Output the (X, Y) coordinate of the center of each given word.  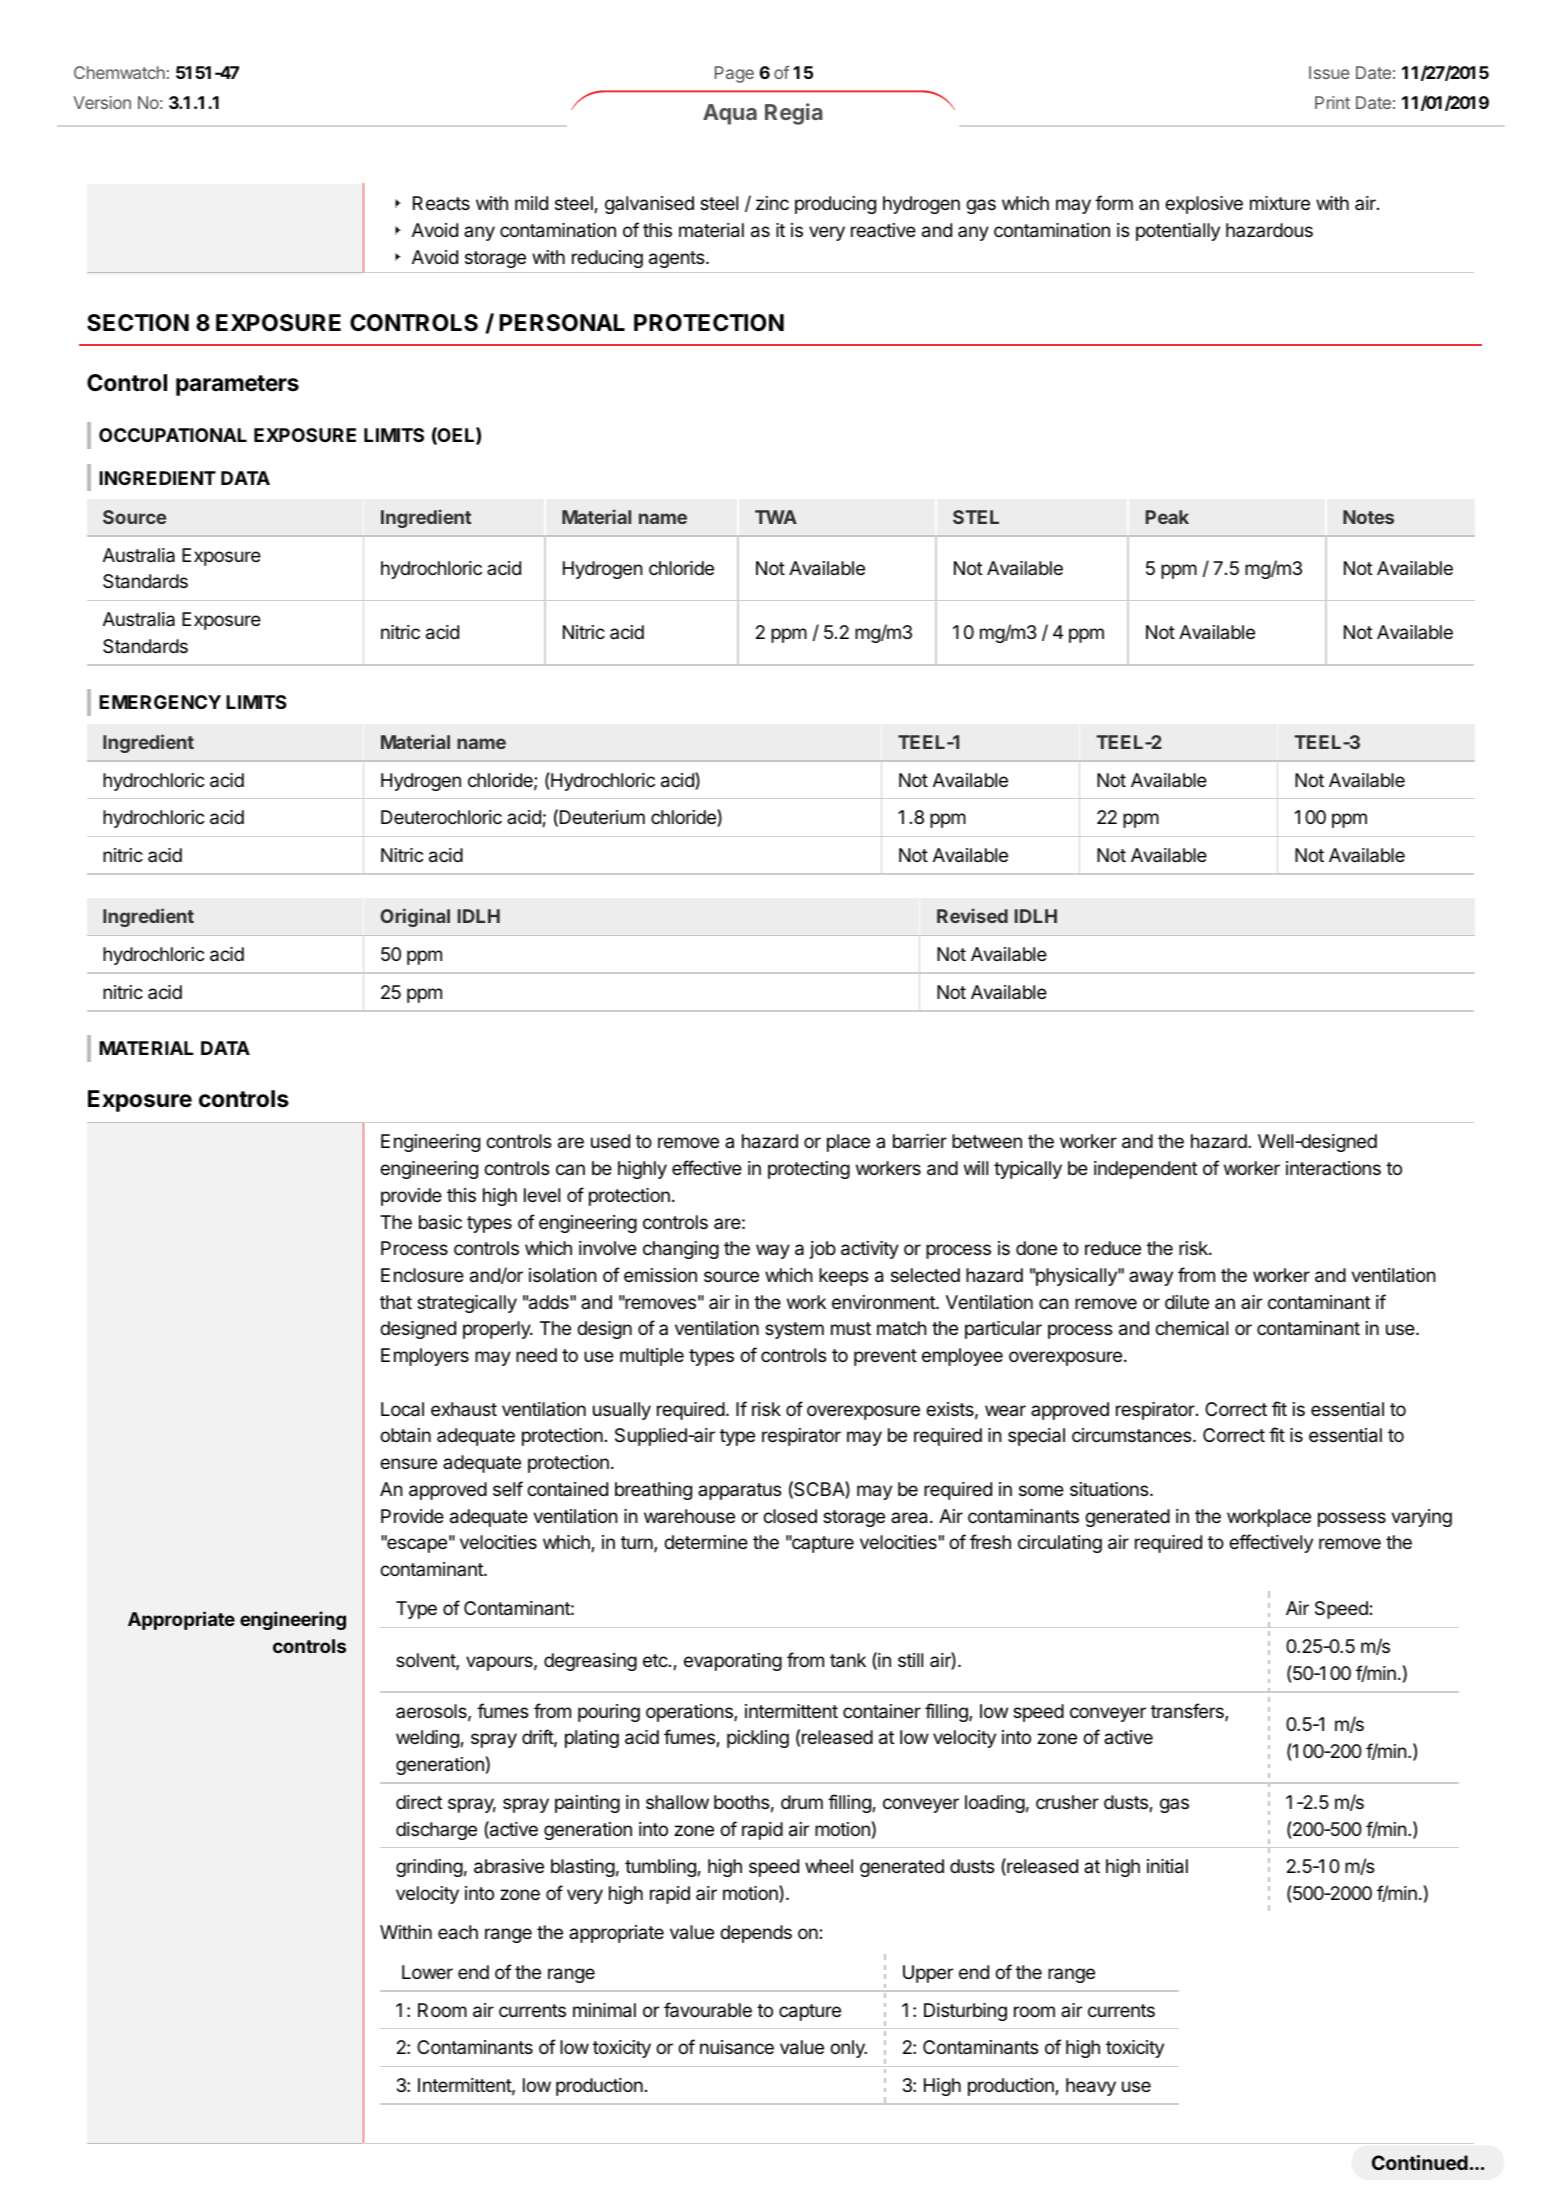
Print (1332, 102)
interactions (1333, 1168)
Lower (427, 1972)
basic (440, 1222)
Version (102, 102)
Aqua (730, 114)
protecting (809, 1170)
